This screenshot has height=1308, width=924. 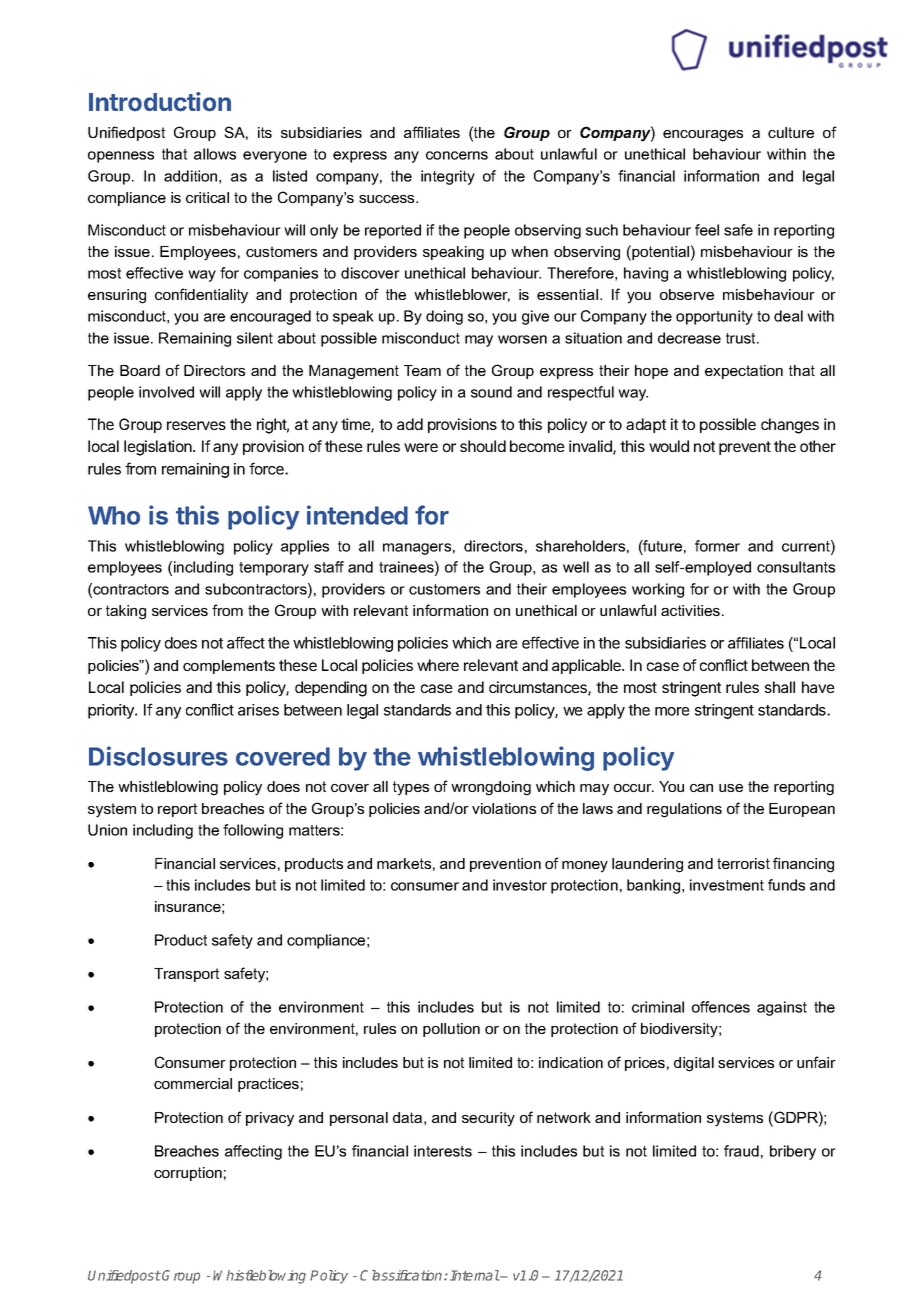 I want to click on Team, so click(x=422, y=370).
